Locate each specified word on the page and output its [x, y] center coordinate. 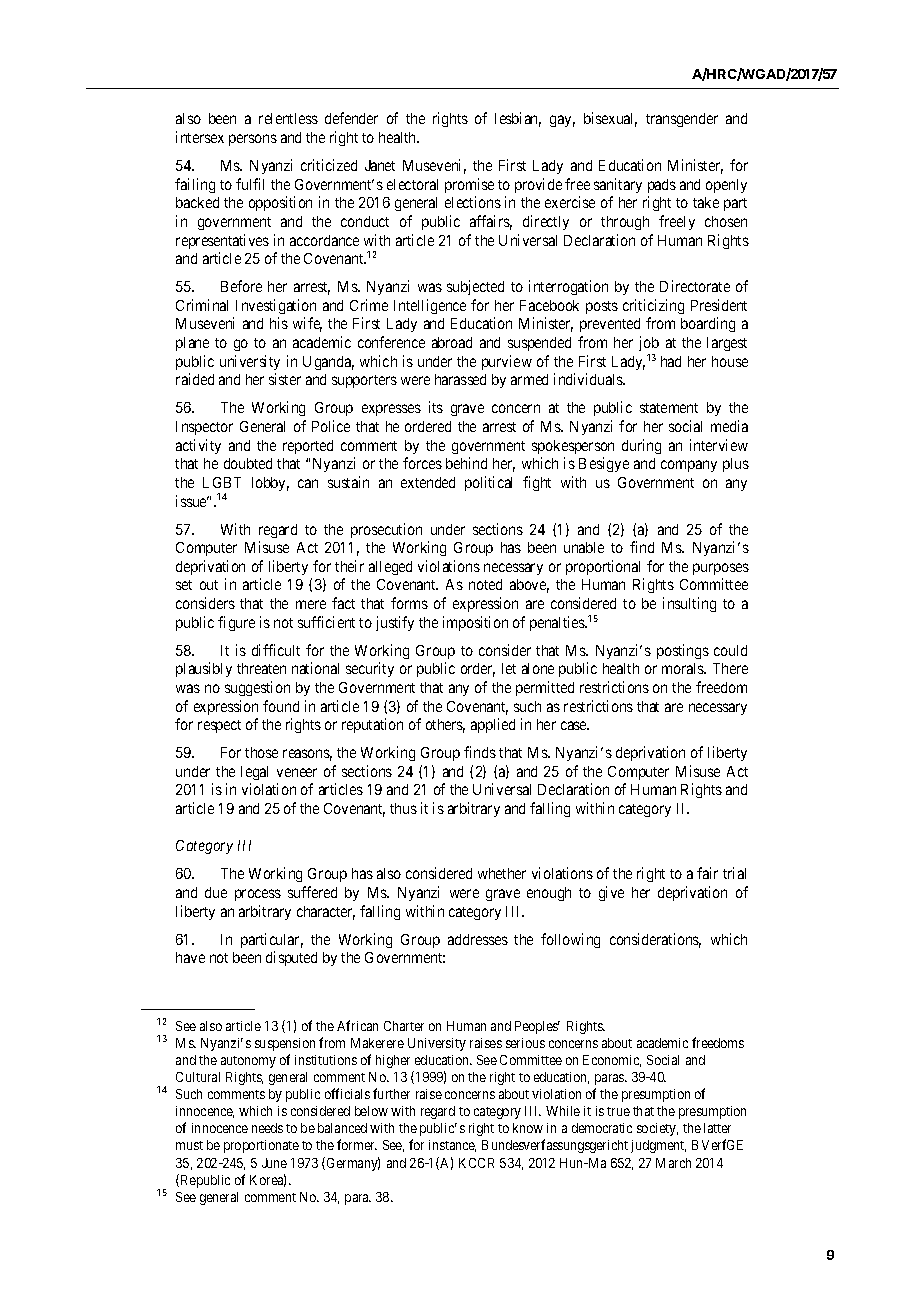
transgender [682, 120]
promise [469, 185]
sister [285, 379]
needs [267, 1128]
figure [236, 623]
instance [452, 1146]
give [611, 893]
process [258, 895]
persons [253, 140]
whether [502, 873]
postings [683, 651]
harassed [460, 379]
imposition [475, 623]
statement [669, 408]
